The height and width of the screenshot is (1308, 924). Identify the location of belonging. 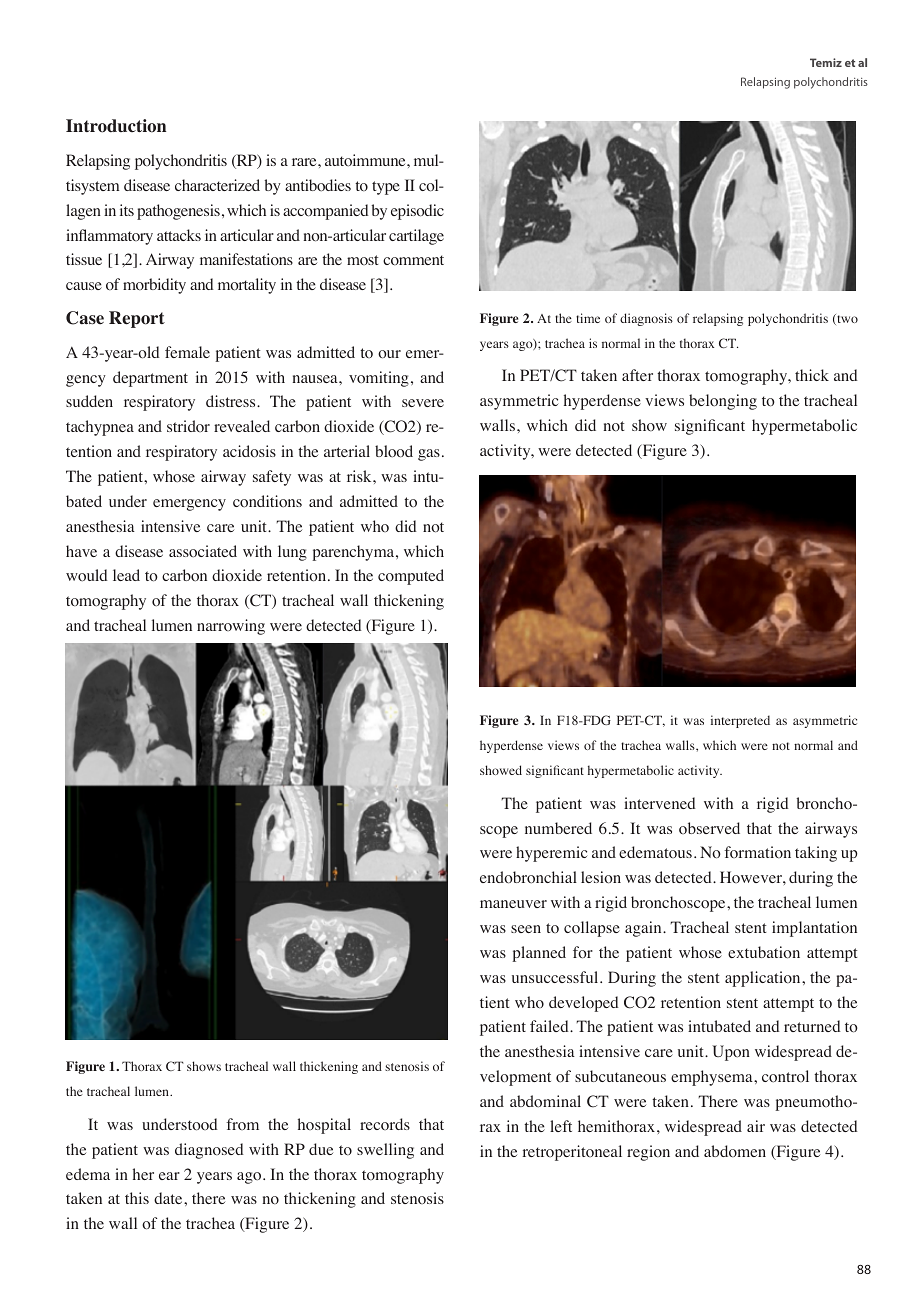
(723, 402).
